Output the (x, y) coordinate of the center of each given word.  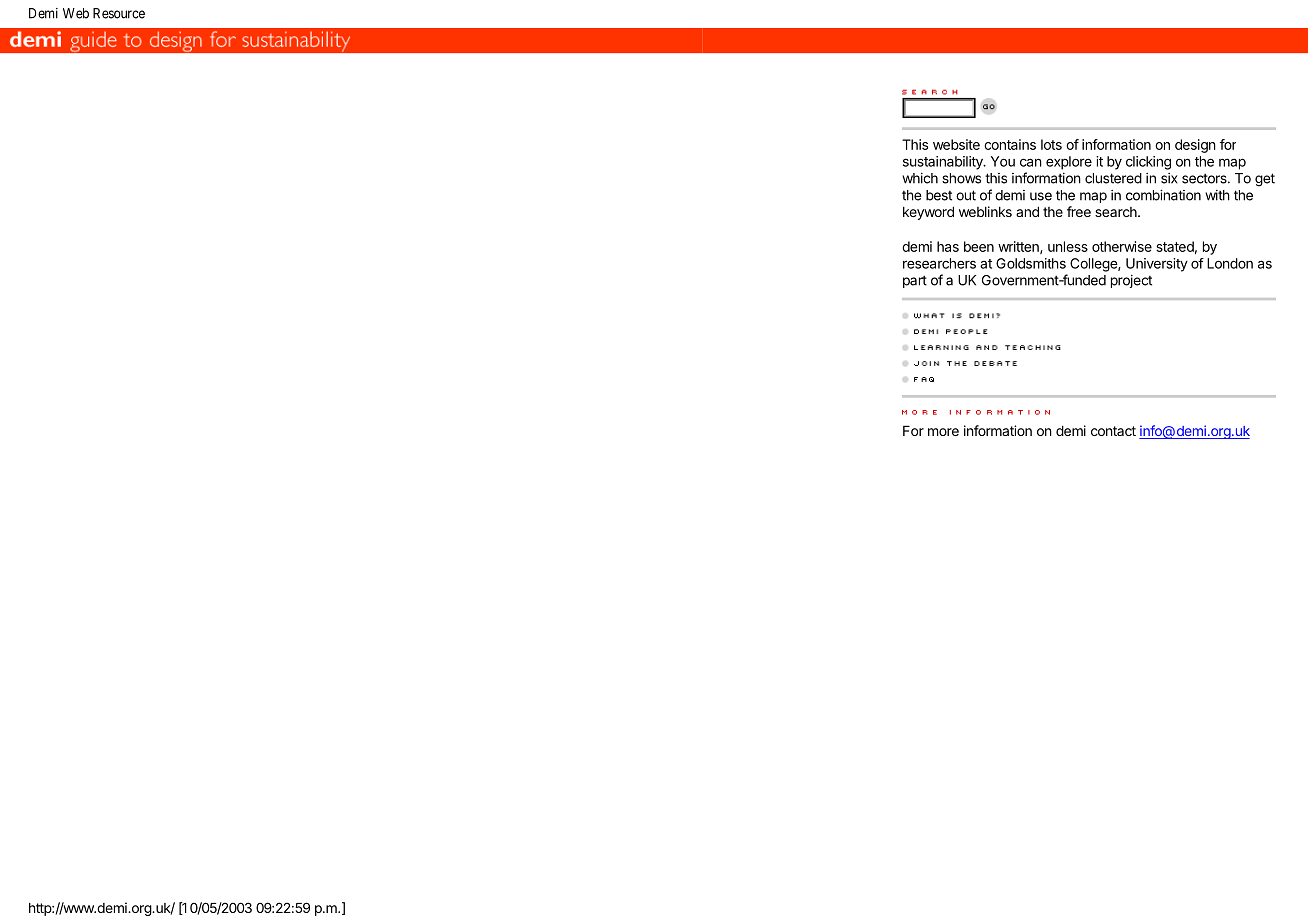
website (956, 144)
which (920, 178)
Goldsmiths (1031, 263)
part (915, 281)
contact (1113, 431)
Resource (119, 13)
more (943, 432)
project (1131, 281)
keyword (928, 213)
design (1195, 146)
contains (1010, 144)
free (1079, 211)
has (948, 246)
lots (1051, 144)
